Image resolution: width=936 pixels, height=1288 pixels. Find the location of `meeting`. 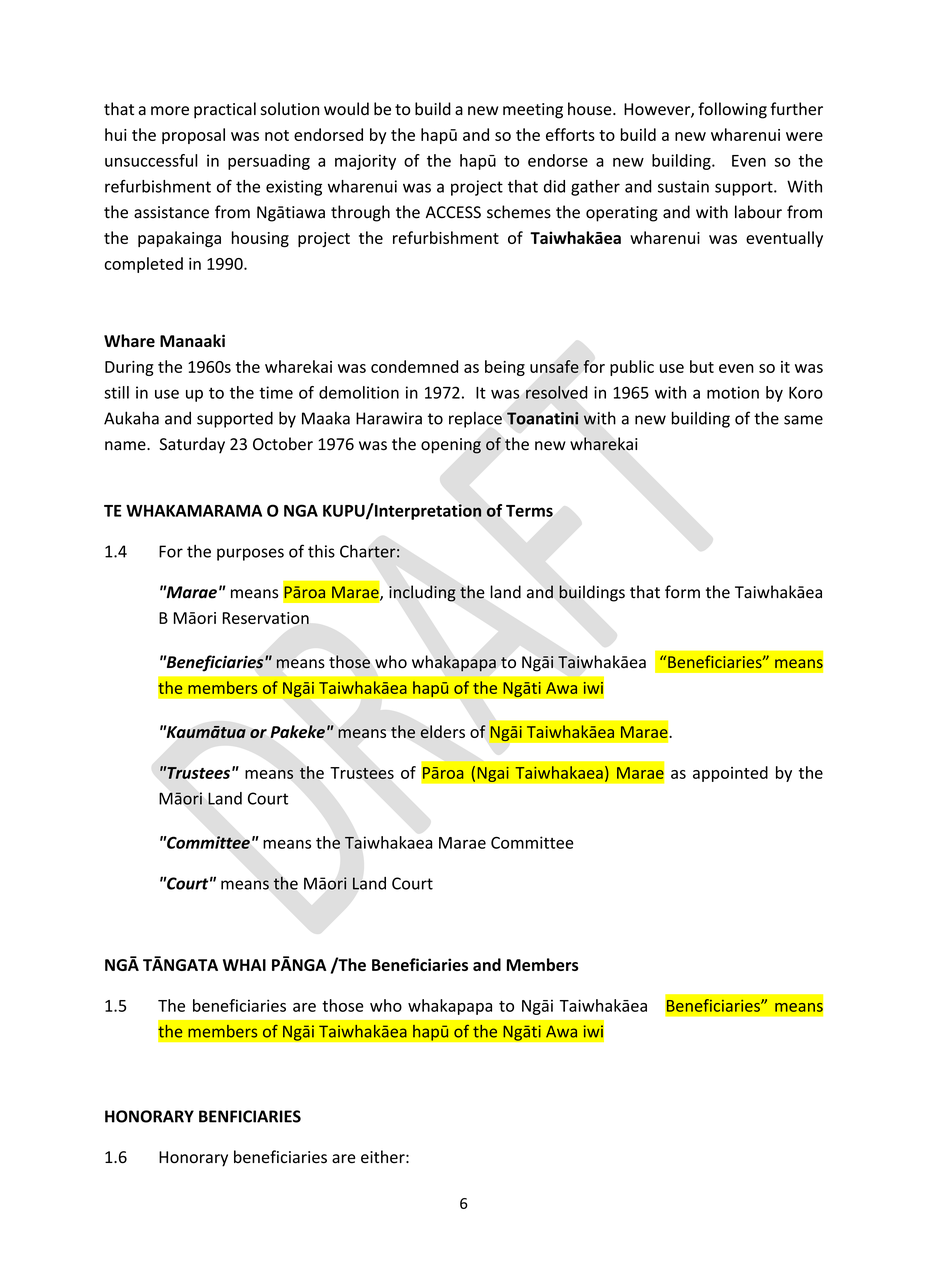

meeting is located at coordinates (533, 111).
